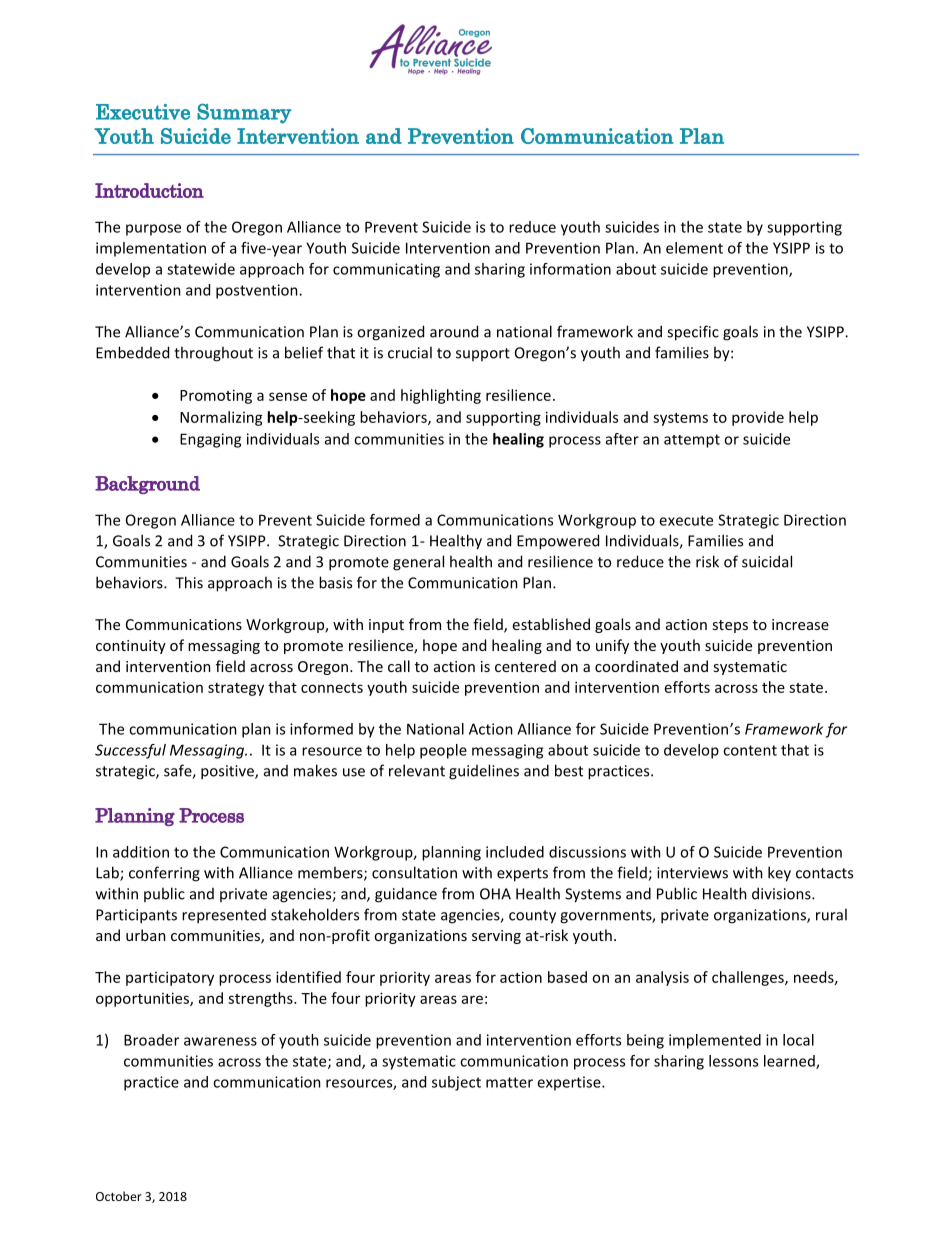 The height and width of the image is (1233, 952). Describe the element at coordinates (386, 270) in the image. I see `communicating` at that location.
